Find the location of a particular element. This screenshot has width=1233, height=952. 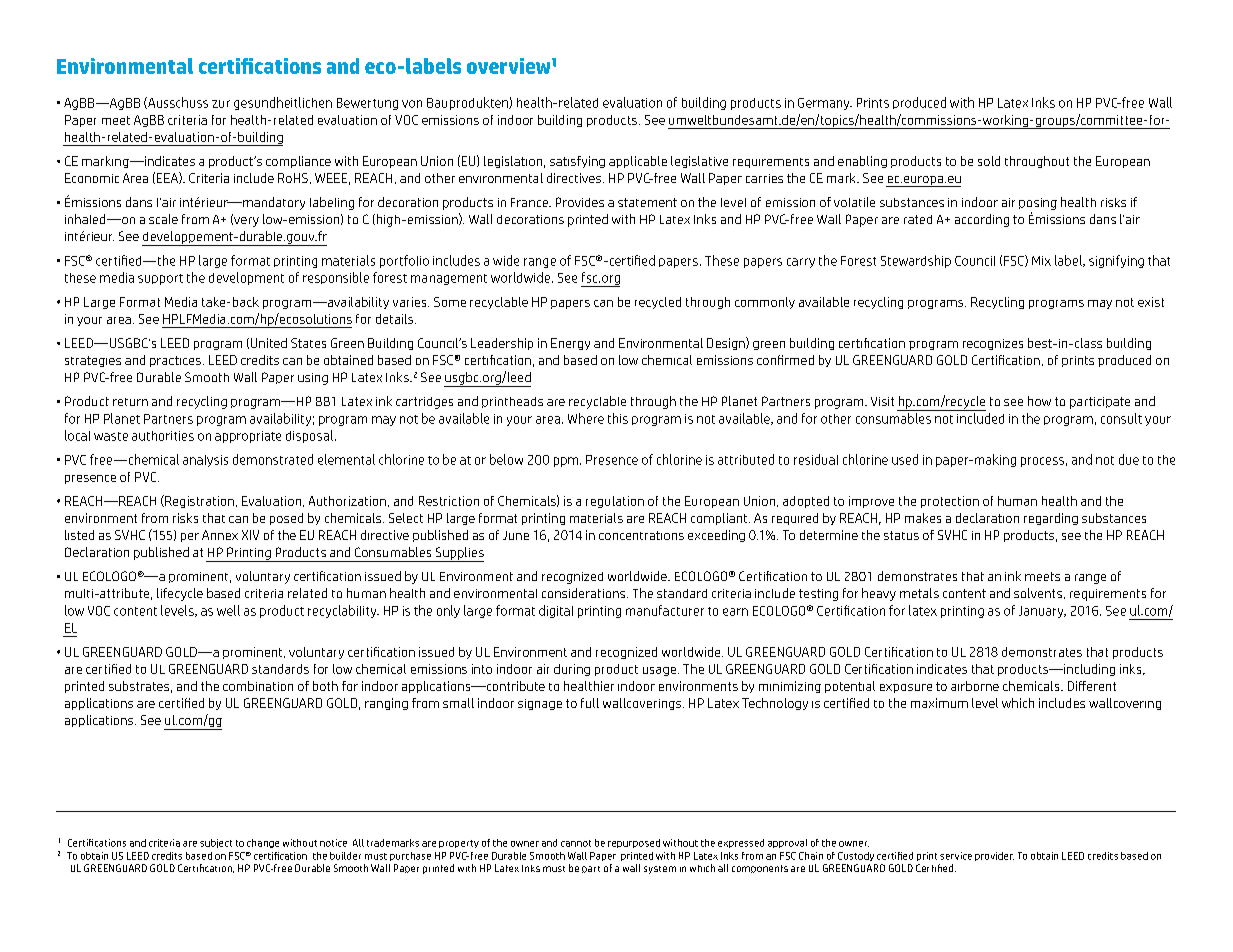

during is located at coordinates (572, 670).
